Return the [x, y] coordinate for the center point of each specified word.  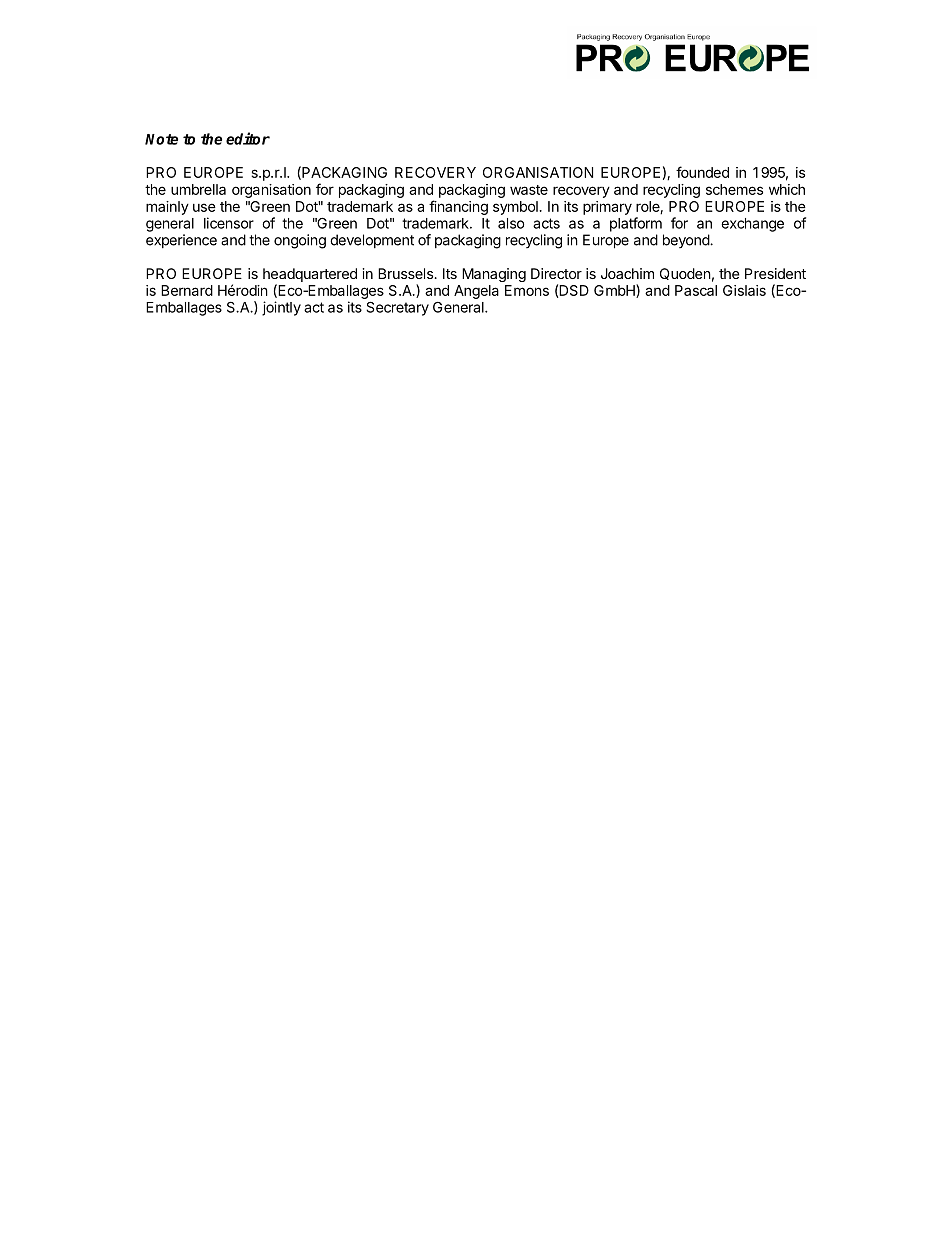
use [204, 207]
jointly [281, 308]
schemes [734, 189]
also [511, 223]
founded [702, 172]
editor [248, 138]
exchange [752, 225]
